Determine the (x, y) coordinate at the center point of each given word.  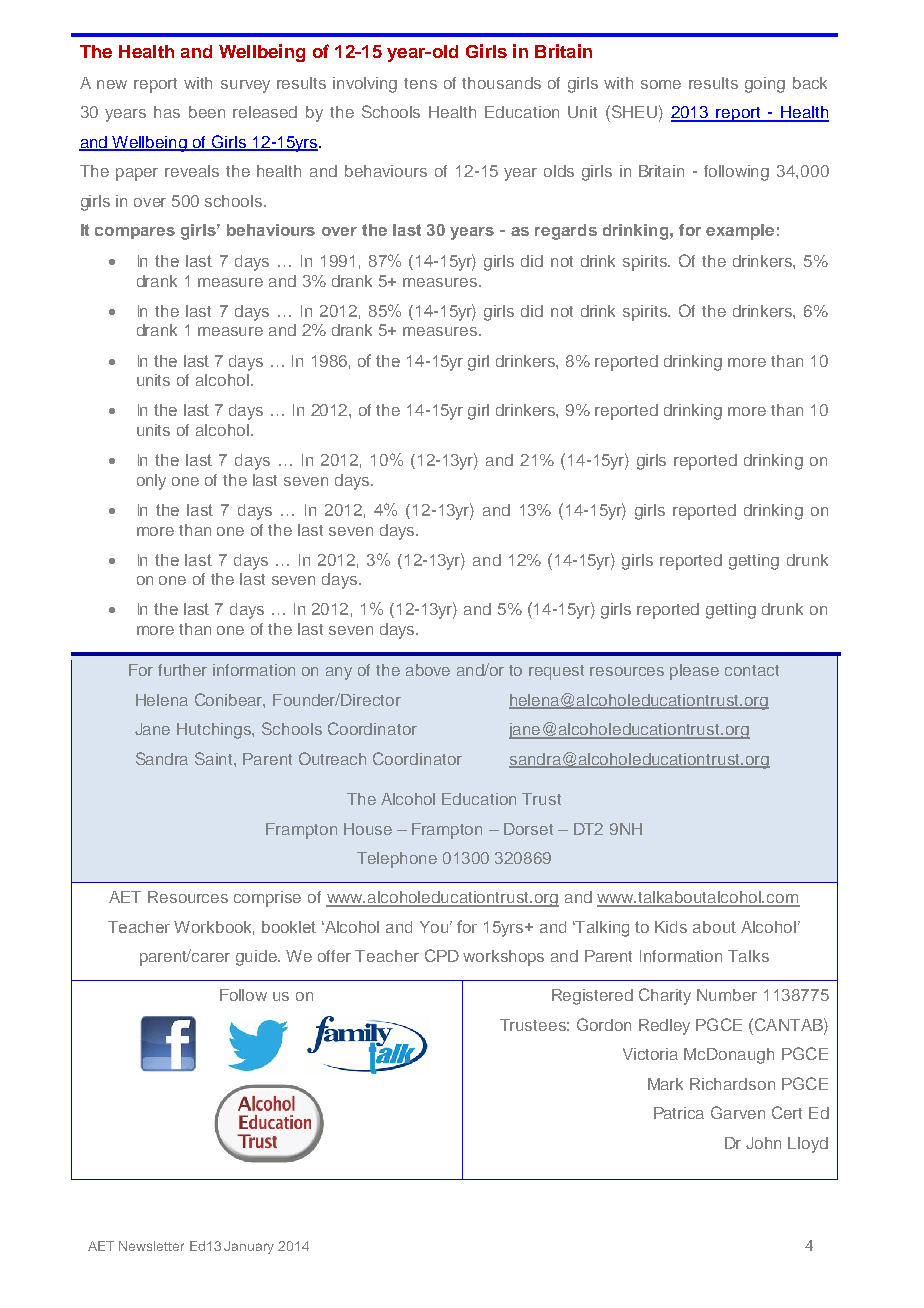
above (428, 670)
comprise (267, 899)
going (765, 85)
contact (752, 670)
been (207, 112)
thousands (501, 83)
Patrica (679, 1113)
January (249, 1247)
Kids (671, 927)
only (151, 482)
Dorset (528, 829)
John (763, 1143)
